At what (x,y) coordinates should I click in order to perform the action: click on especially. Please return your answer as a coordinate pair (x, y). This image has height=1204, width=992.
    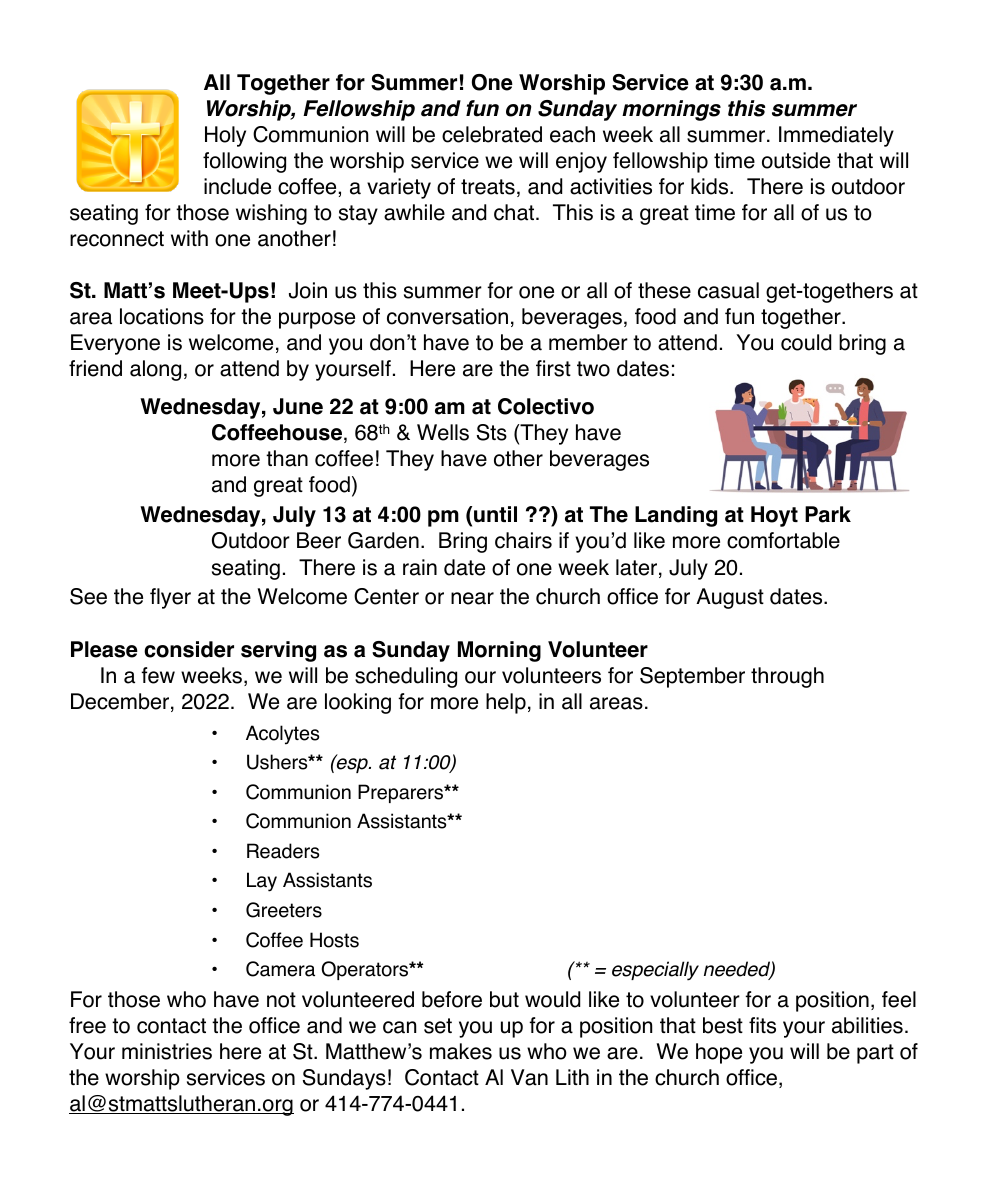
    Looking at the image, I should click on (655, 971).
